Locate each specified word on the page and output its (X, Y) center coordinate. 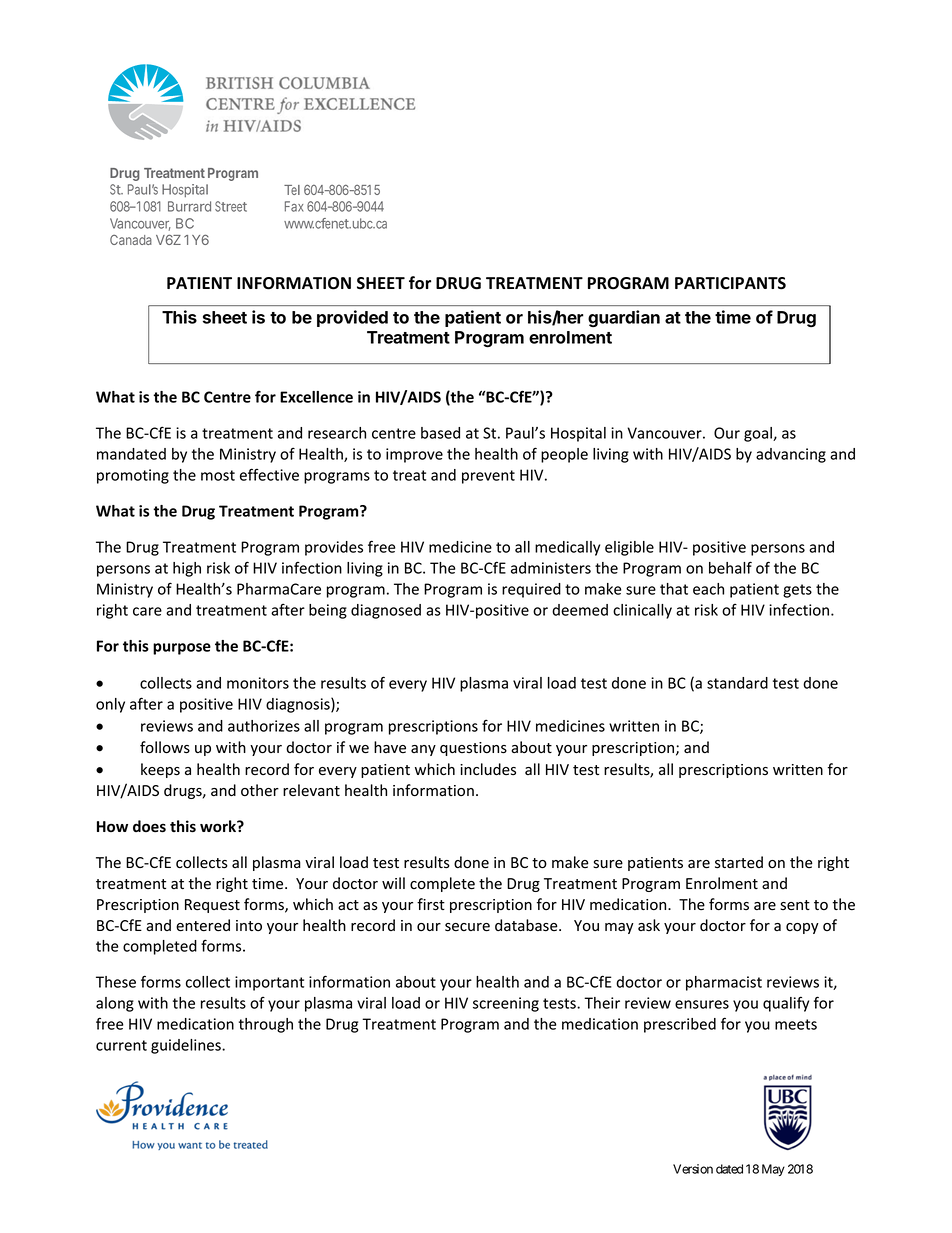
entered (203, 925)
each (708, 589)
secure (467, 927)
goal (759, 434)
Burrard (189, 206)
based (440, 433)
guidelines (187, 1046)
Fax (294, 206)
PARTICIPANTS (730, 283)
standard (737, 683)
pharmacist (724, 983)
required (531, 590)
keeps (160, 770)
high (187, 569)
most (218, 475)
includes (488, 769)
